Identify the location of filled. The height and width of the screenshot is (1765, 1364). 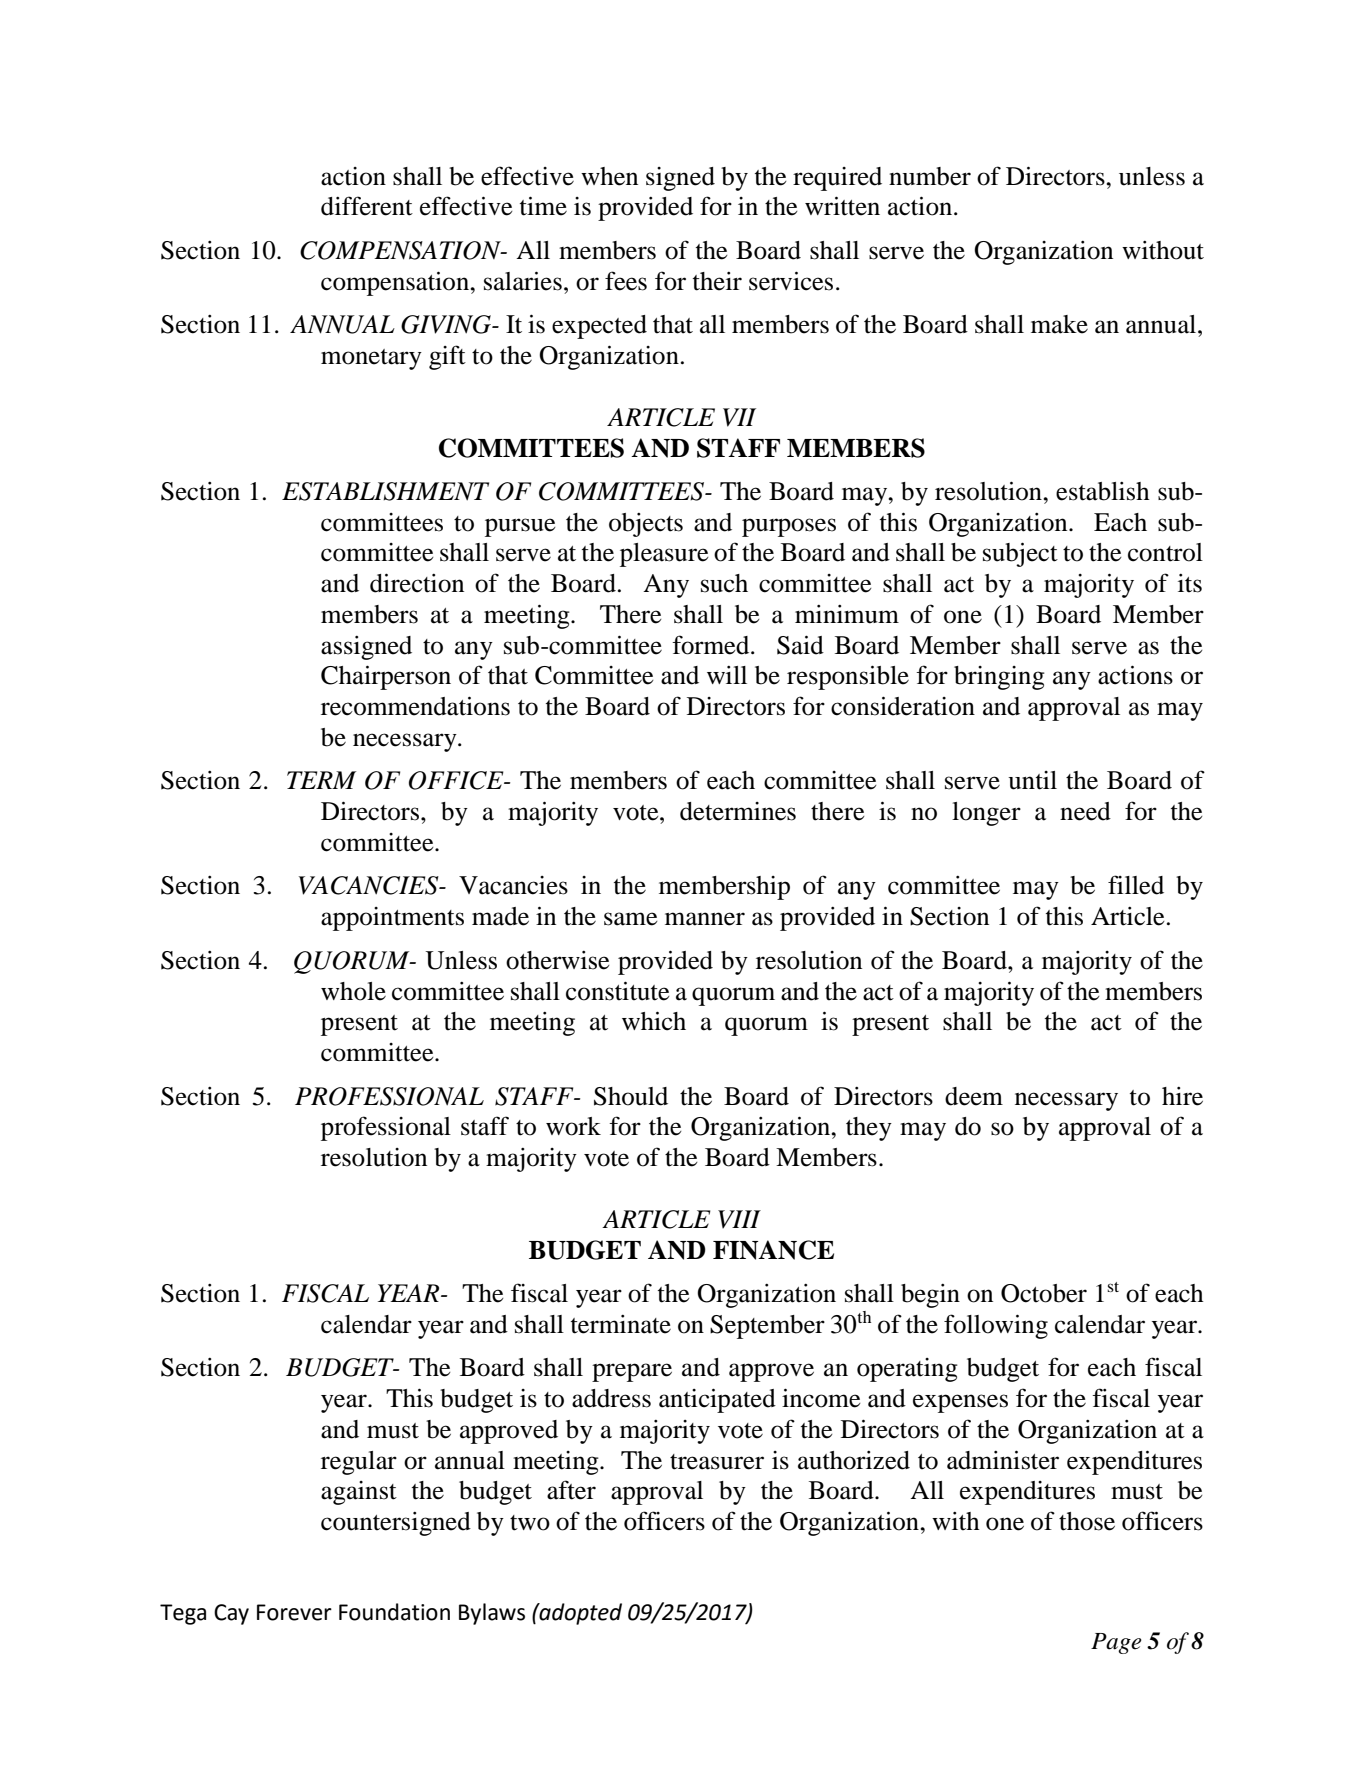
(1136, 885).
